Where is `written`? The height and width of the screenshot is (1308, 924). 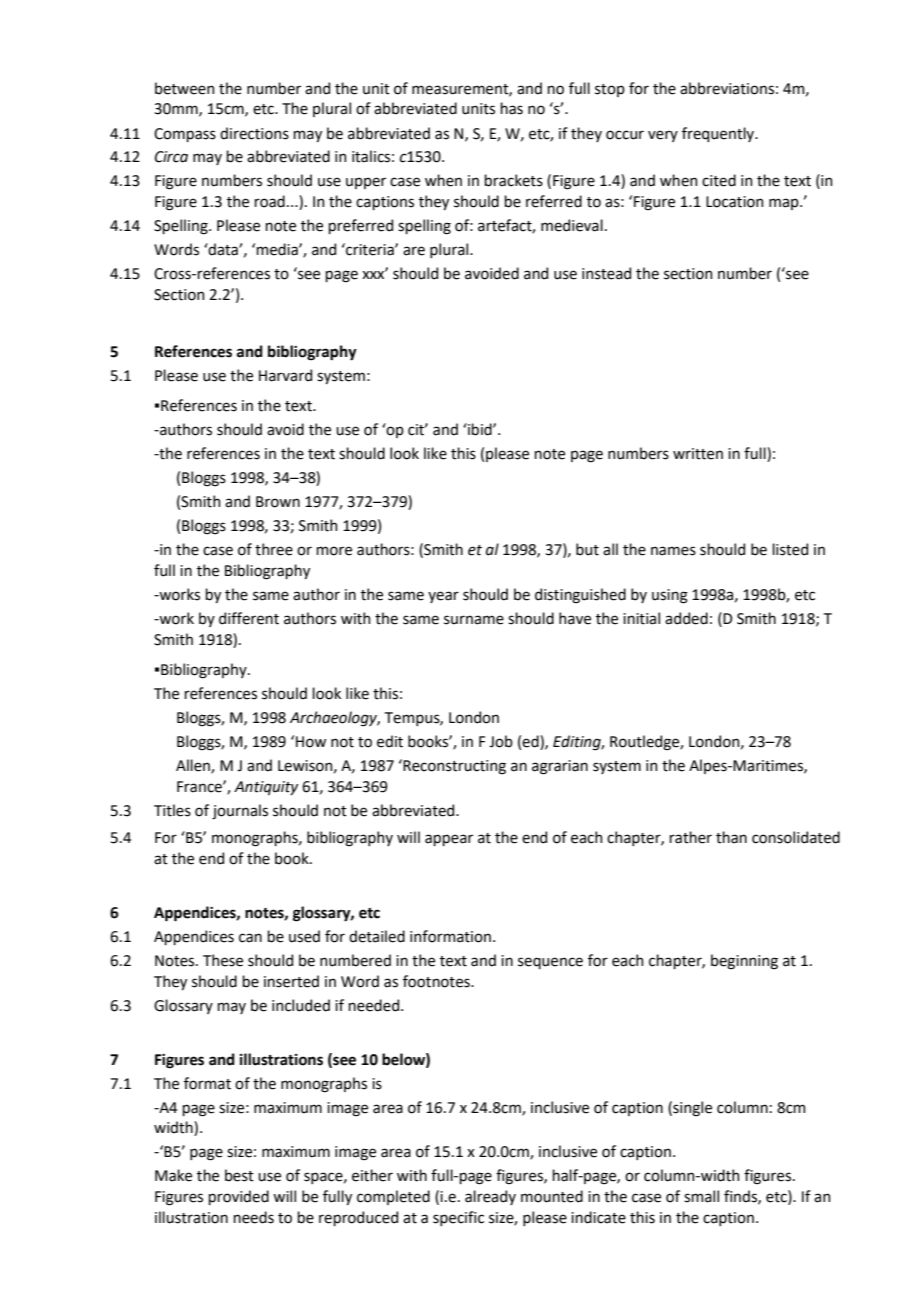 written is located at coordinates (698, 454).
